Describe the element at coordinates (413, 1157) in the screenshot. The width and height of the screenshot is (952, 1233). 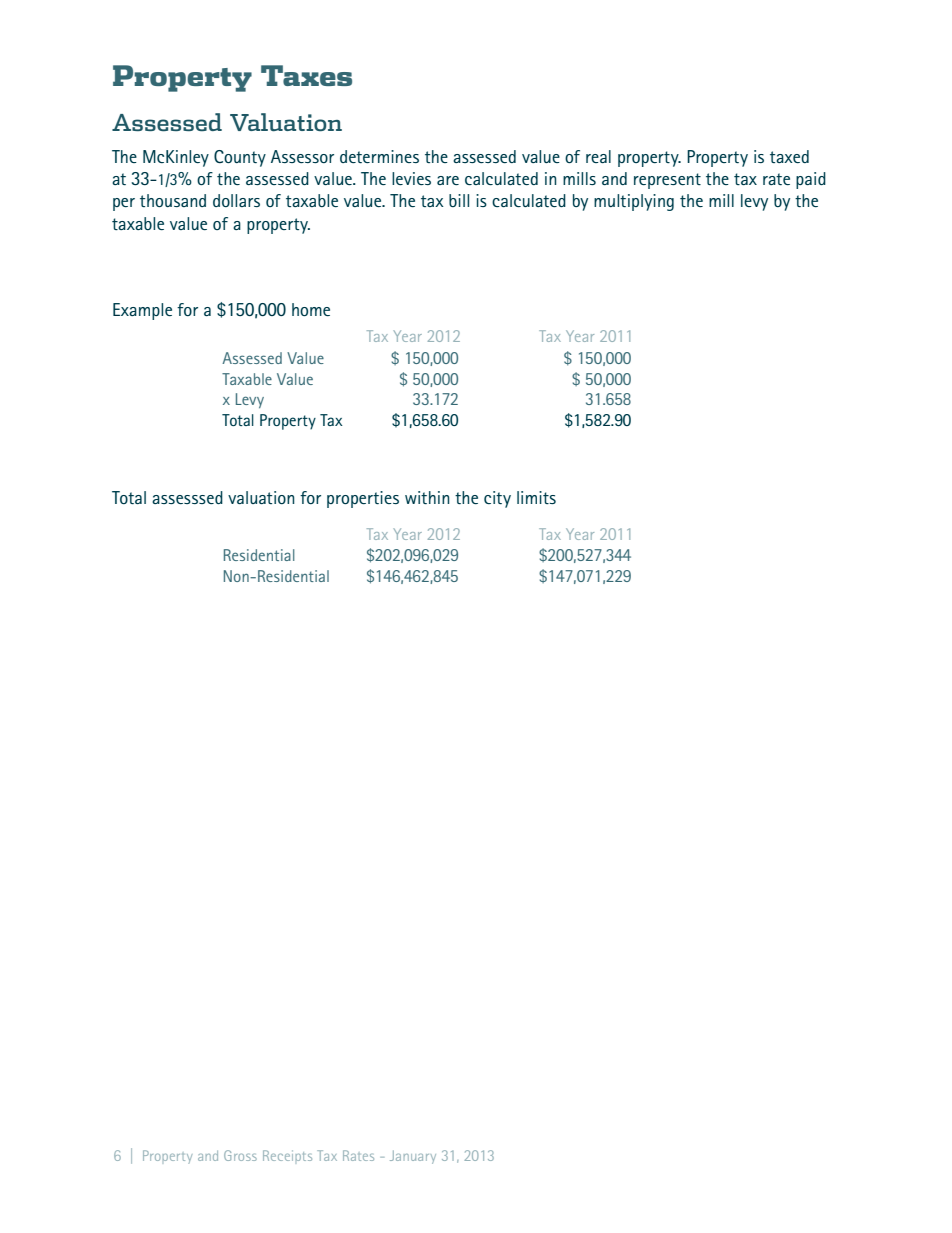
I see `January` at that location.
